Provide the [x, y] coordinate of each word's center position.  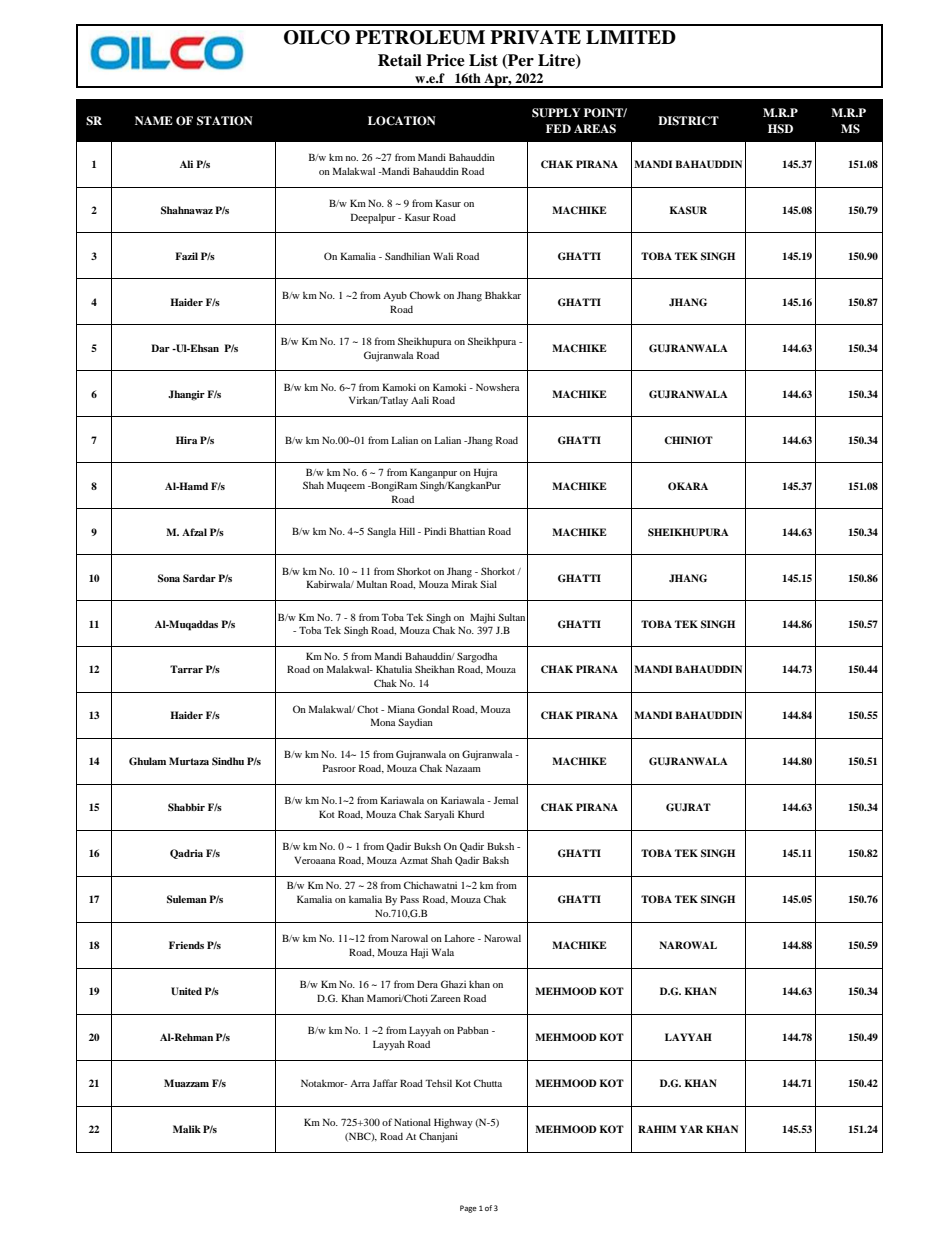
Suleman [187, 899]
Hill [407, 531]
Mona [383, 722]
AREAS [595, 129]
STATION [225, 121]
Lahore [460, 938]
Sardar [199, 578]
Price [445, 60]
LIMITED [631, 37]
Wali [443, 256]
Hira [186, 440]
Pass [409, 899]
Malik [187, 1129]
